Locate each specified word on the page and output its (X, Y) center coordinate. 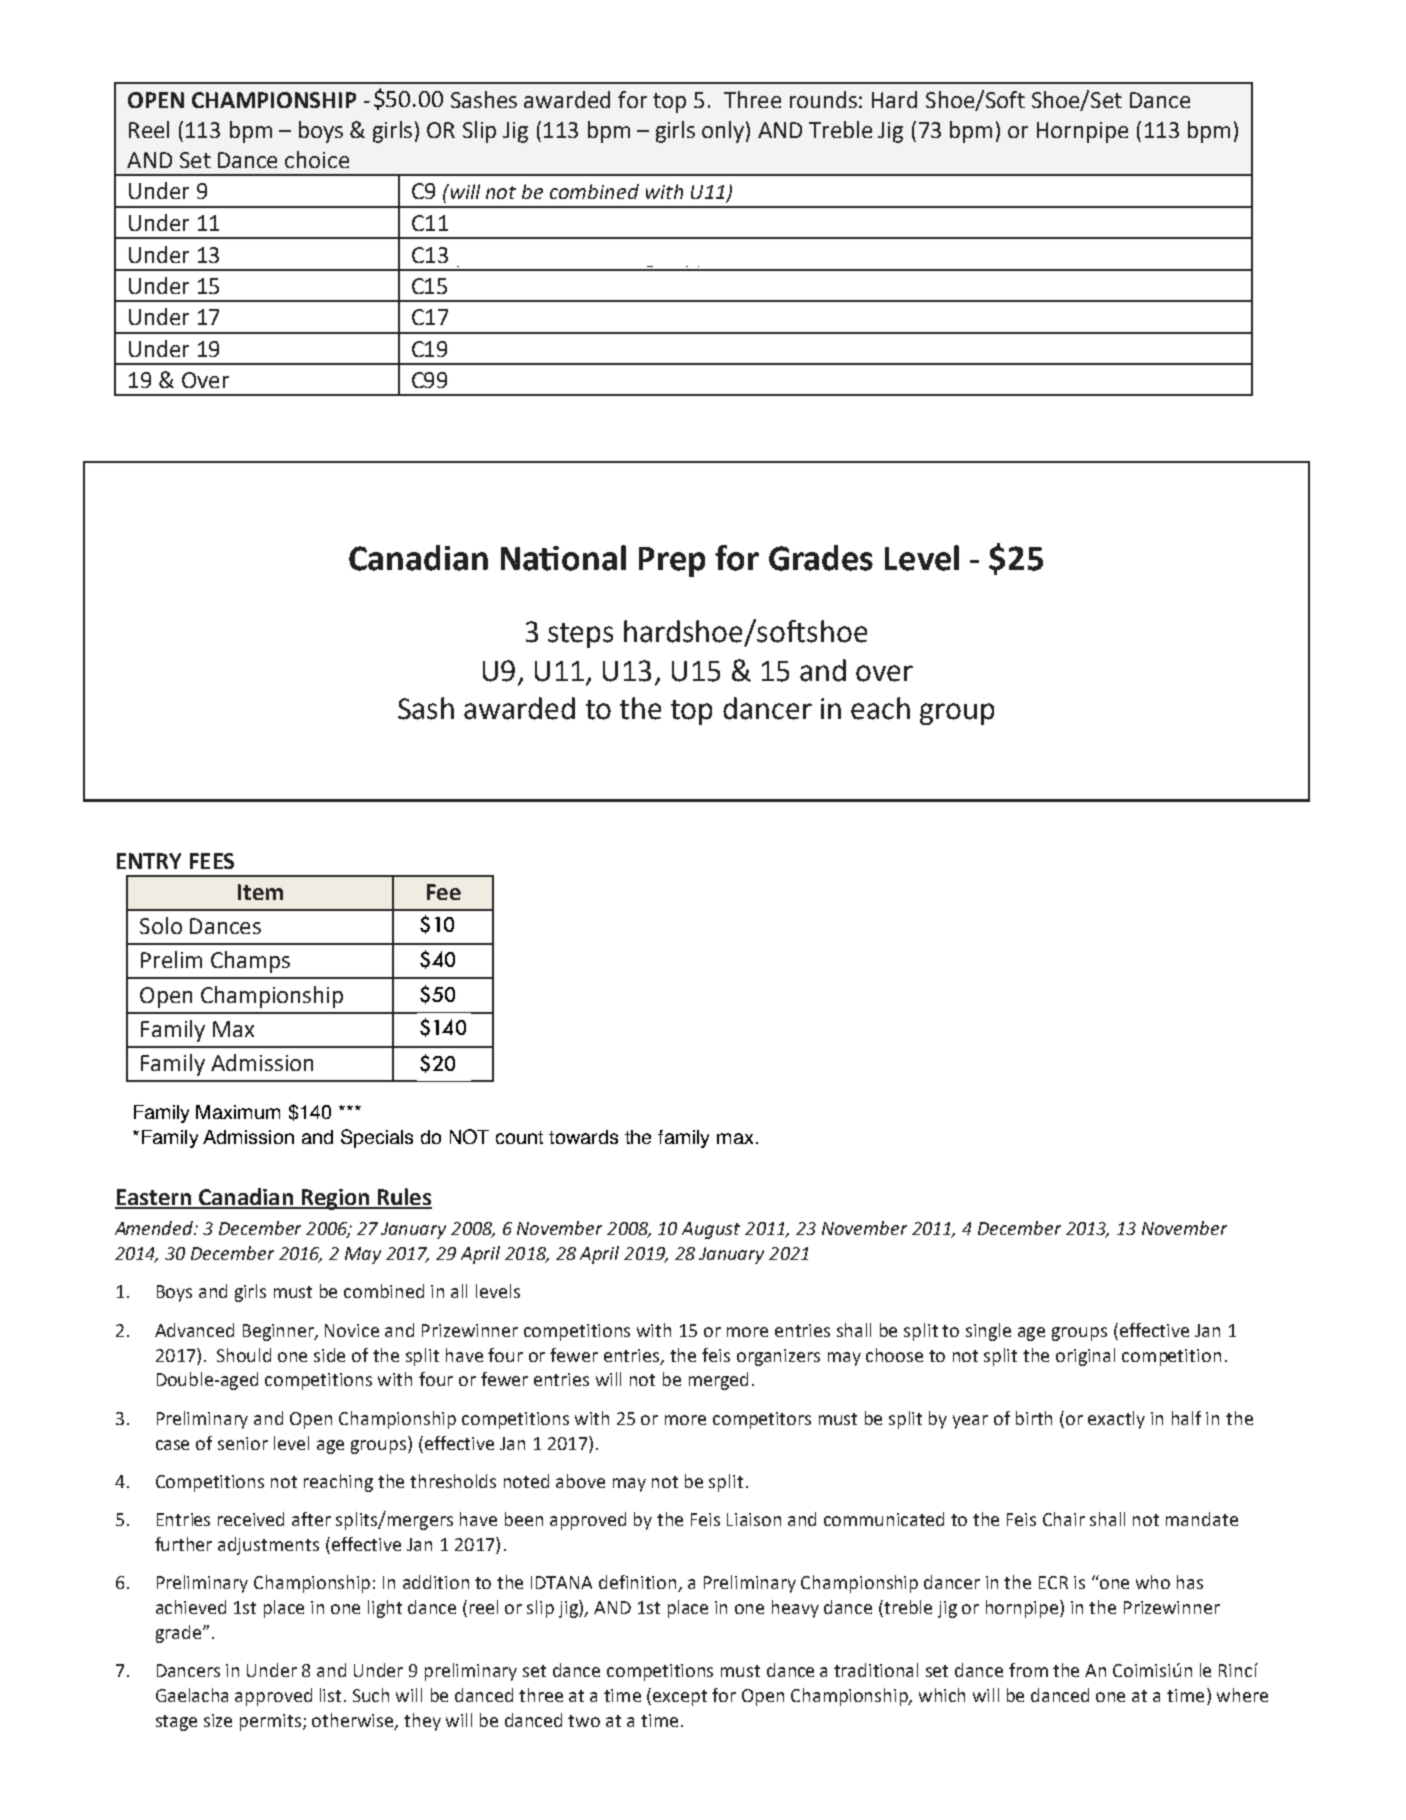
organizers (778, 1357)
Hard (894, 99)
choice (317, 159)
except (680, 1698)
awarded (567, 99)
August (711, 1230)
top (669, 103)
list (332, 1695)
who (1153, 1582)
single (988, 1332)
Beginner (280, 1332)
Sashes (484, 99)
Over (205, 380)
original (1085, 1357)
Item (260, 892)
